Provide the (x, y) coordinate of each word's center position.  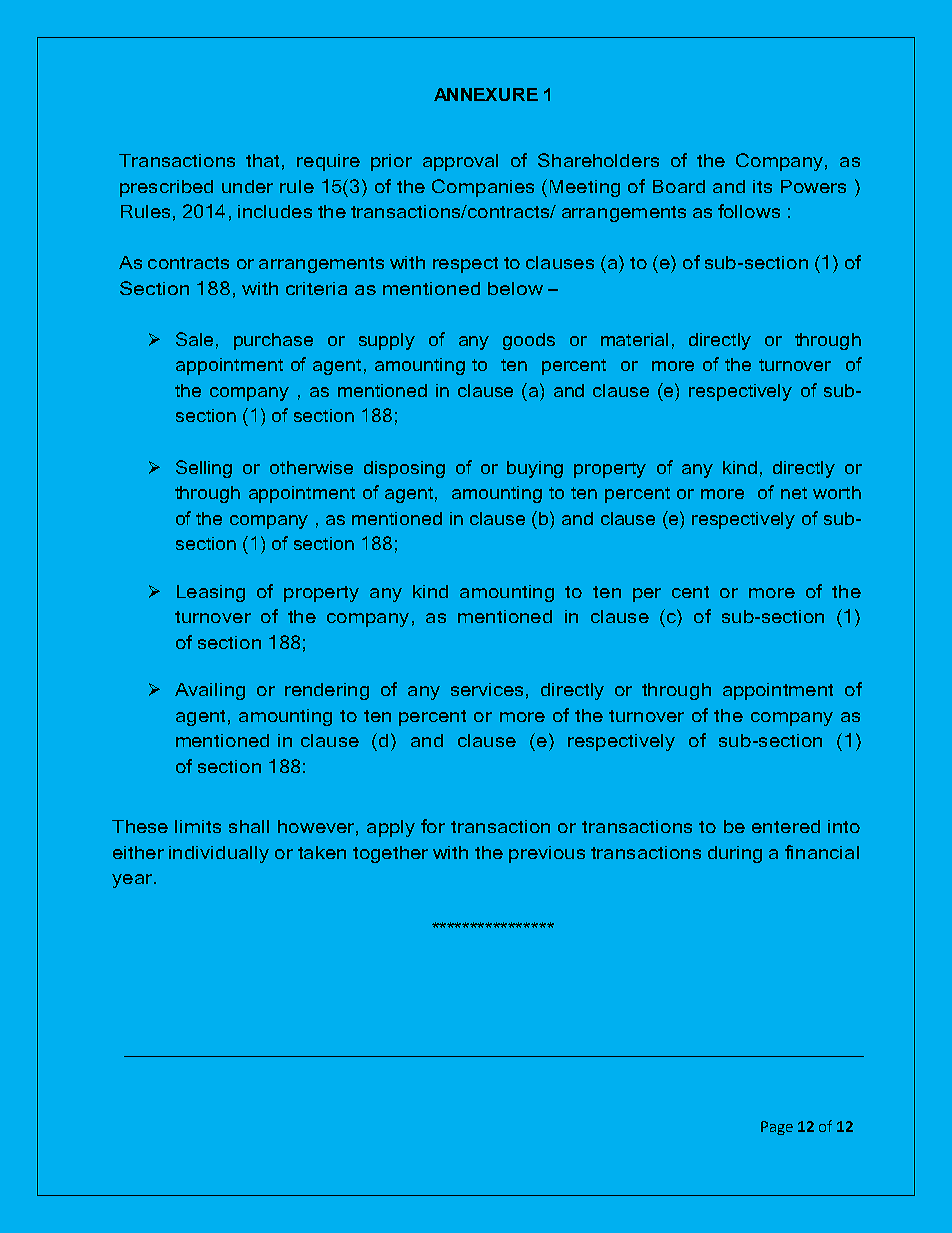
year (132, 881)
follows (749, 211)
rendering (327, 691)
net (794, 493)
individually (219, 854)
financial (822, 852)
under (247, 186)
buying (535, 469)
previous (547, 854)
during (735, 854)
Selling (204, 469)
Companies (483, 188)
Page (777, 1128)
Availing (210, 691)
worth (837, 492)
